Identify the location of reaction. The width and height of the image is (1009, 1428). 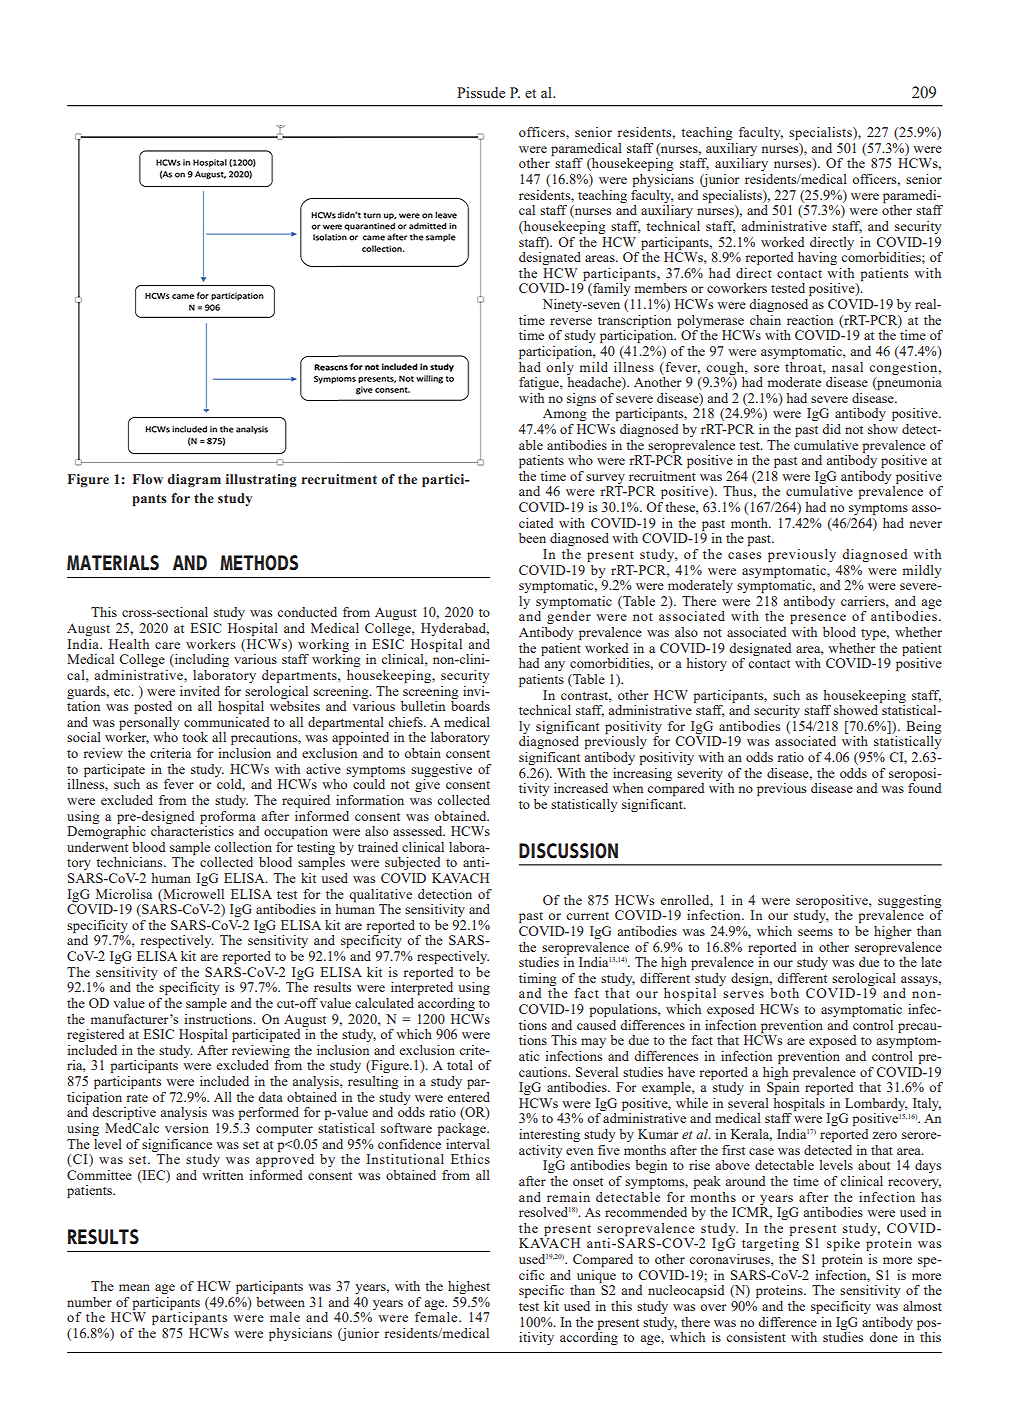
(810, 320).
